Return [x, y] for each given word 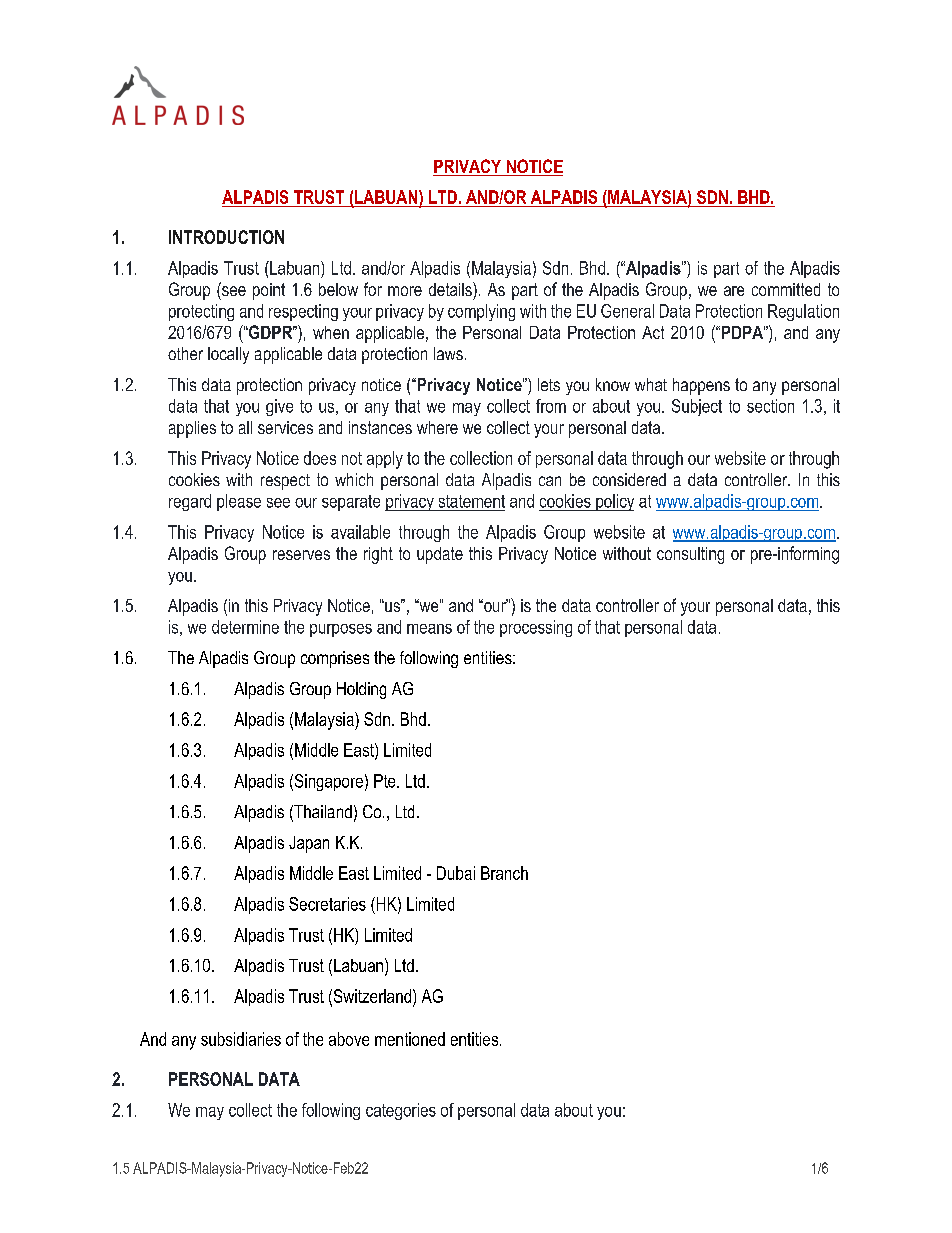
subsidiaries [241, 1039]
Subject [697, 407]
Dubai [456, 873]
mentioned [410, 1039]
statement [472, 501]
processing [536, 628]
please [239, 502]
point [269, 291]
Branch [504, 873]
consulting [690, 555]
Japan [309, 844]
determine [245, 627]
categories [401, 1111]
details [451, 289]
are [734, 291]
